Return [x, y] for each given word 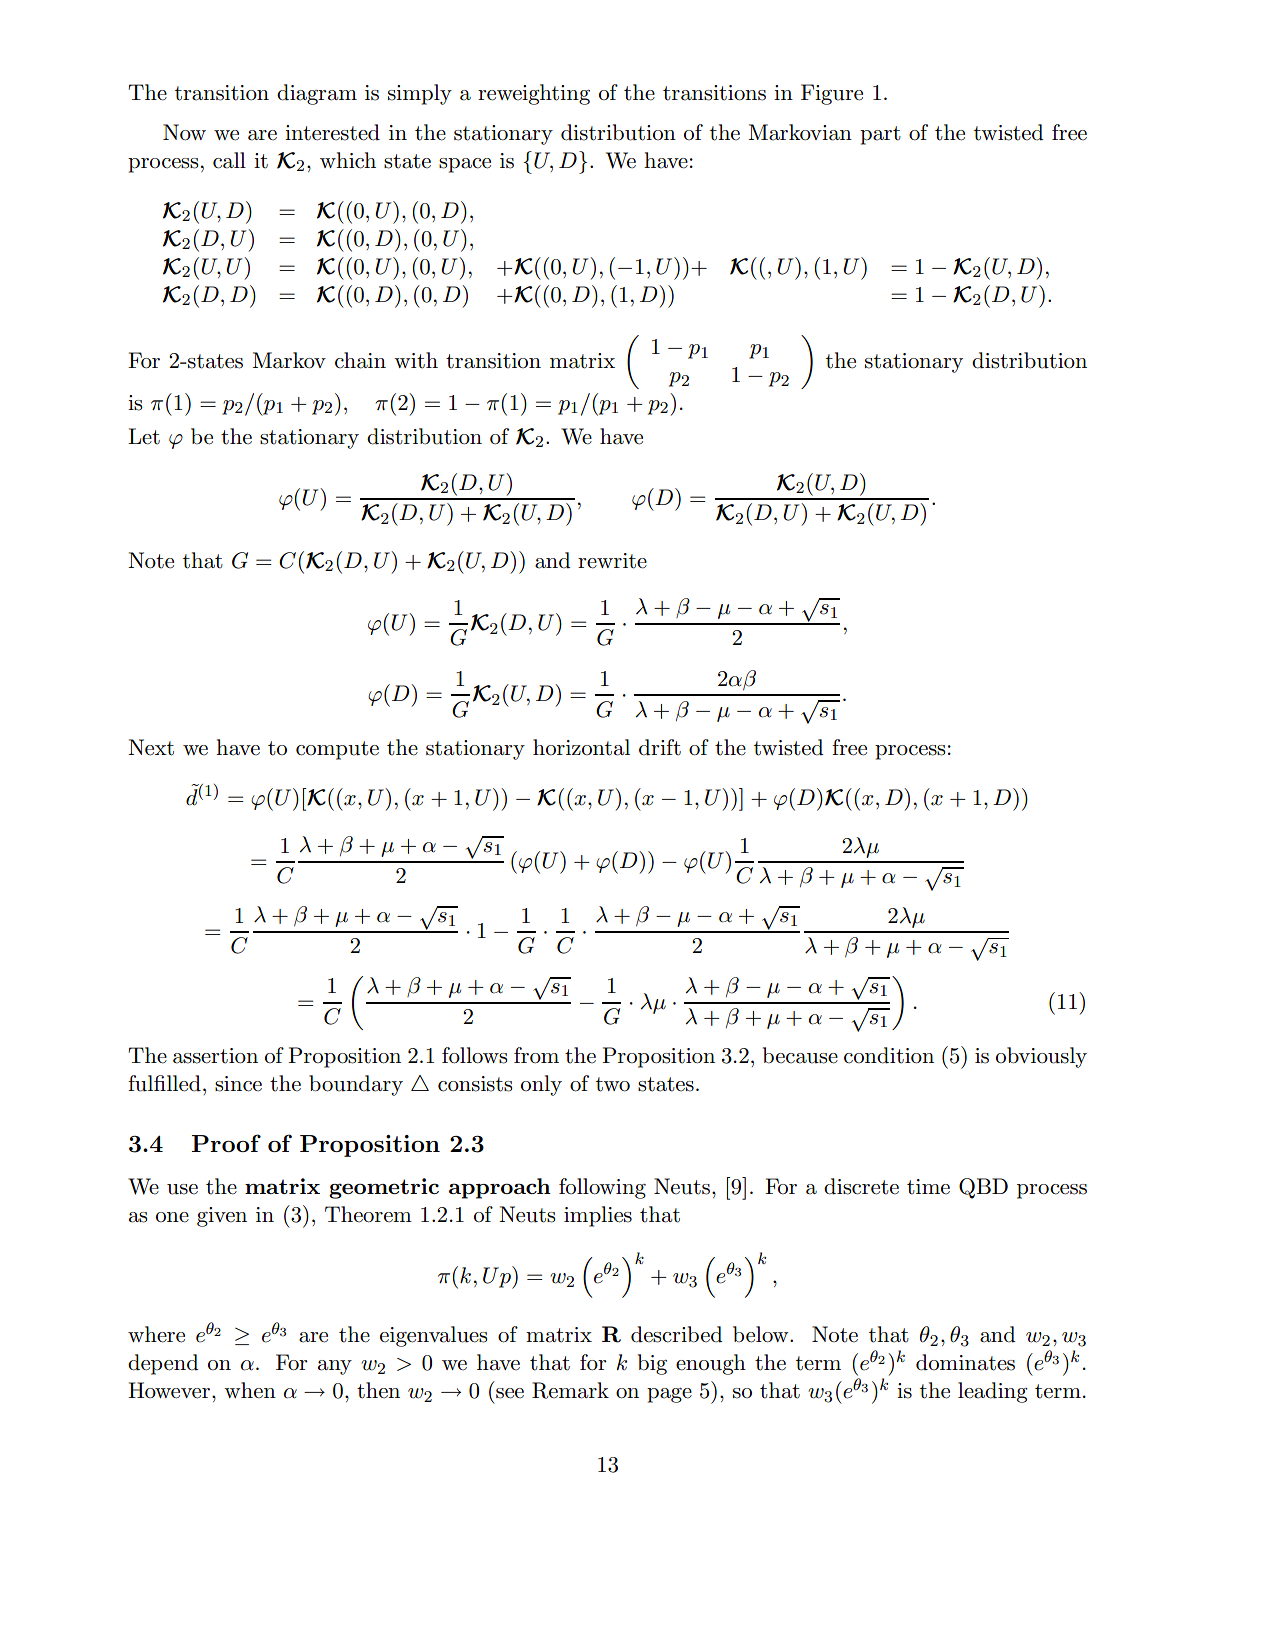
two [613, 1084]
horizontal [581, 747]
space [465, 165]
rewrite [612, 561]
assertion [215, 1056]
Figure [832, 94]
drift [660, 747]
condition [889, 1055]
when [250, 1390]
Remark [570, 1390]
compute [337, 750]
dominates [965, 1362]
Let [144, 436]
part [880, 135]
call [229, 160]
